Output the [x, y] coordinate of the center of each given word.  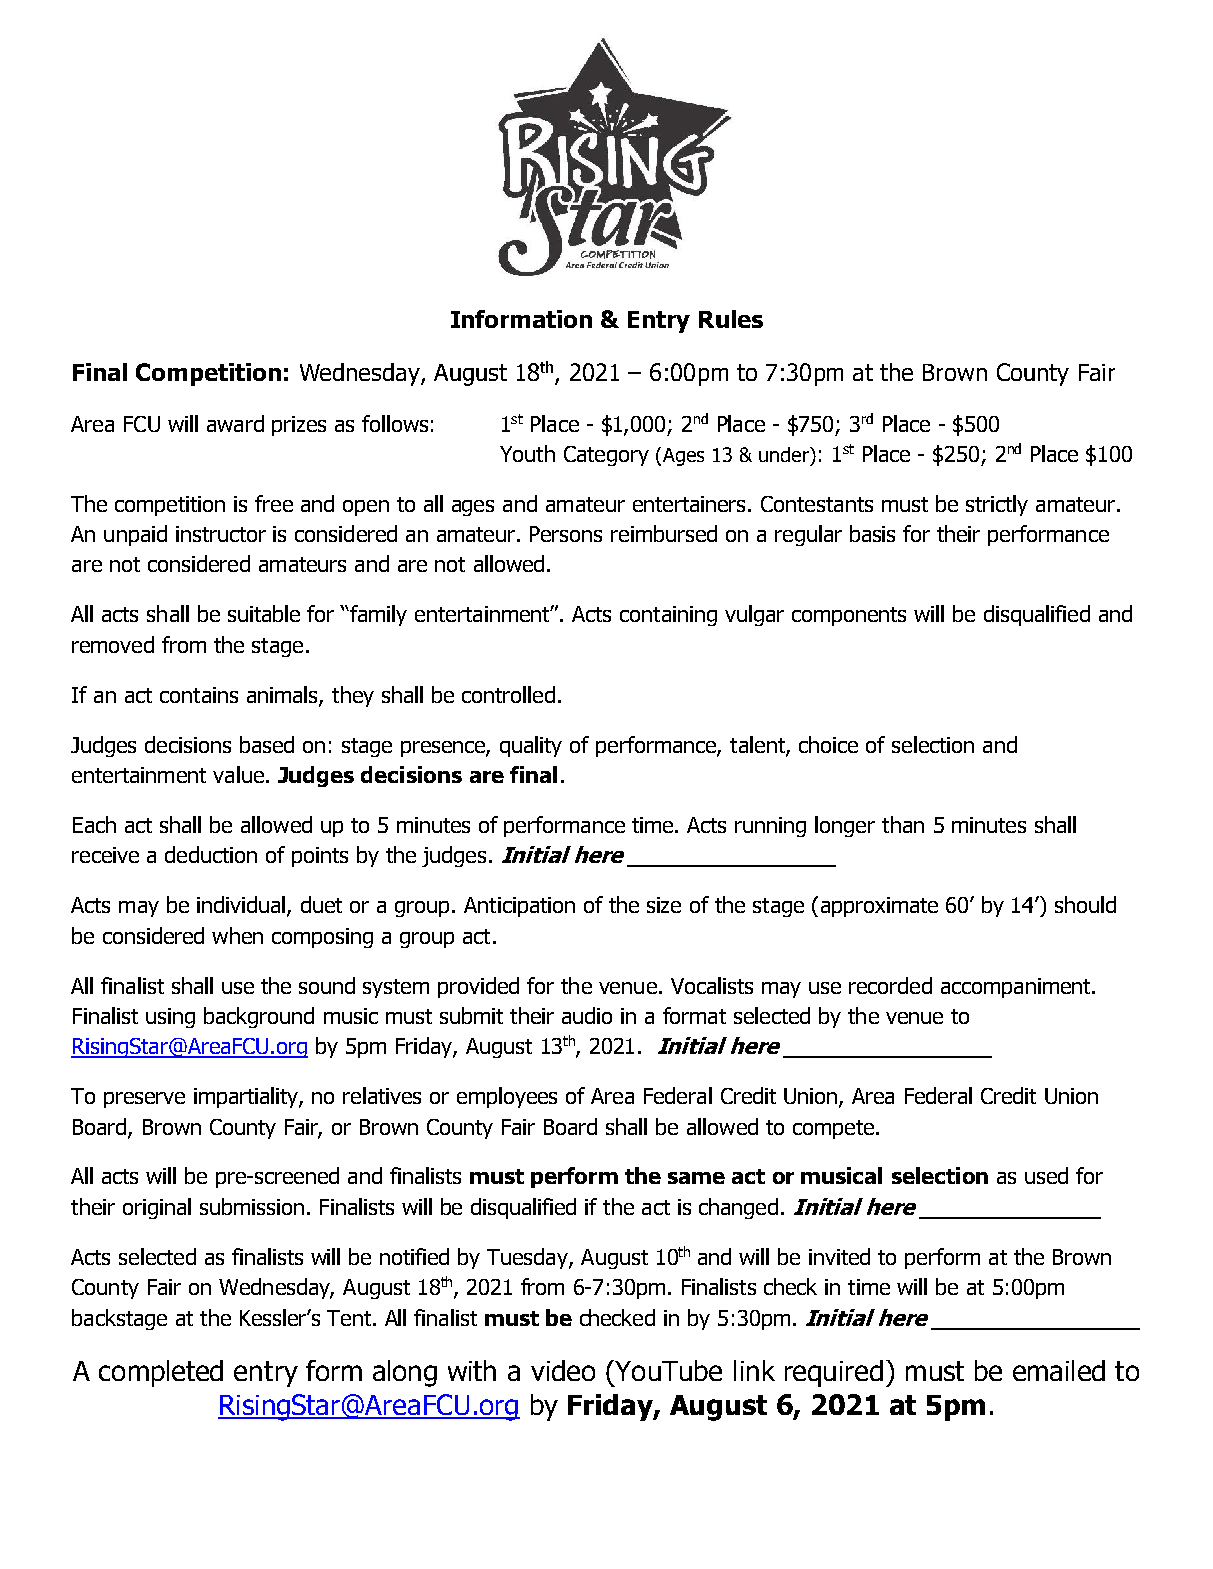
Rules [731, 319]
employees [507, 1097]
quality [531, 746]
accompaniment [1017, 988]
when [237, 935]
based [267, 744]
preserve [144, 1100]
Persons [566, 534]
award [235, 423]
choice [828, 744]
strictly [997, 505]
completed [161, 1373]
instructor [221, 534]
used [1046, 1175]
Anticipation [519, 907]
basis [872, 533]
